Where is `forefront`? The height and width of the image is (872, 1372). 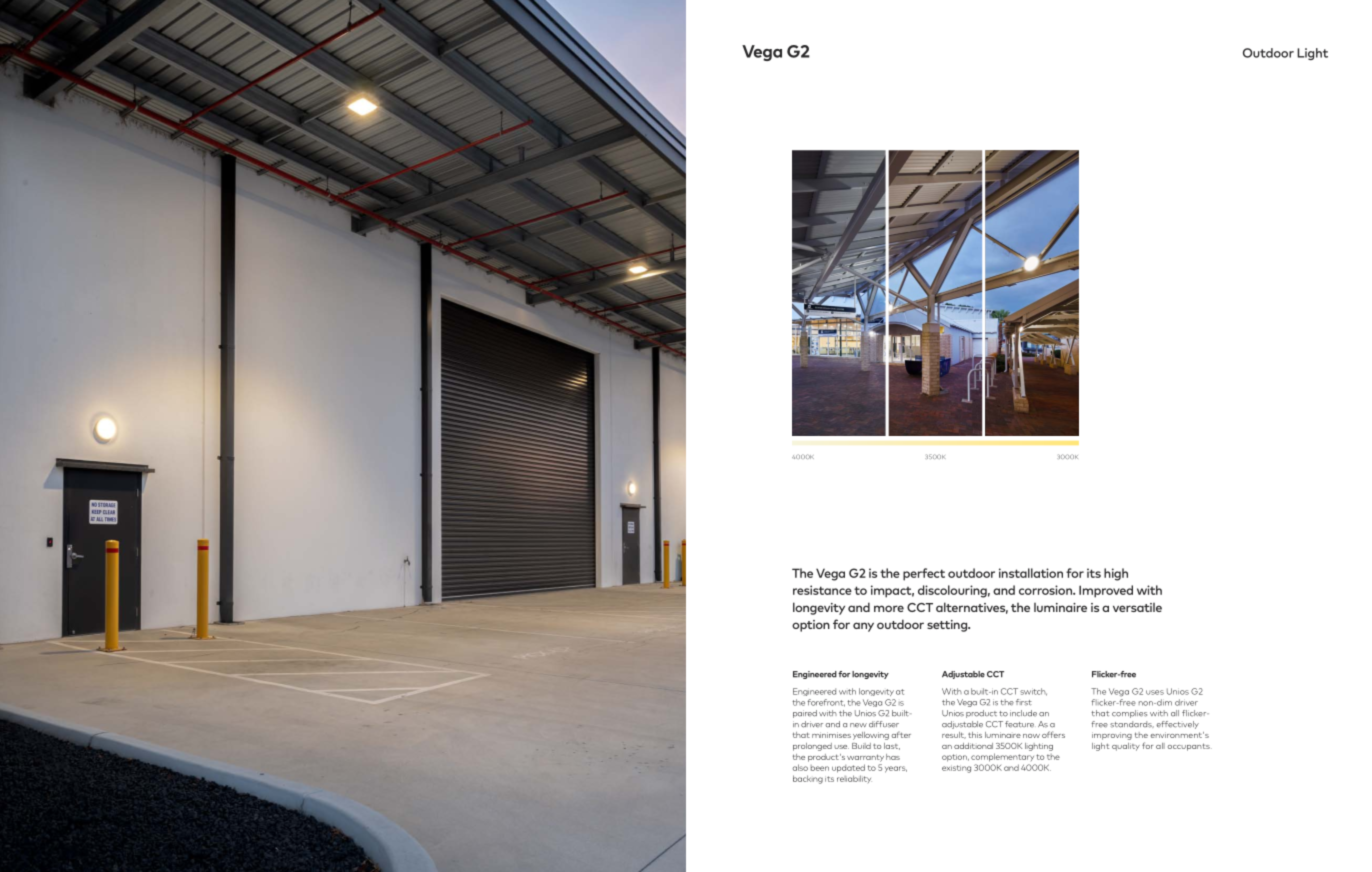
forefront is located at coordinates (826, 703).
